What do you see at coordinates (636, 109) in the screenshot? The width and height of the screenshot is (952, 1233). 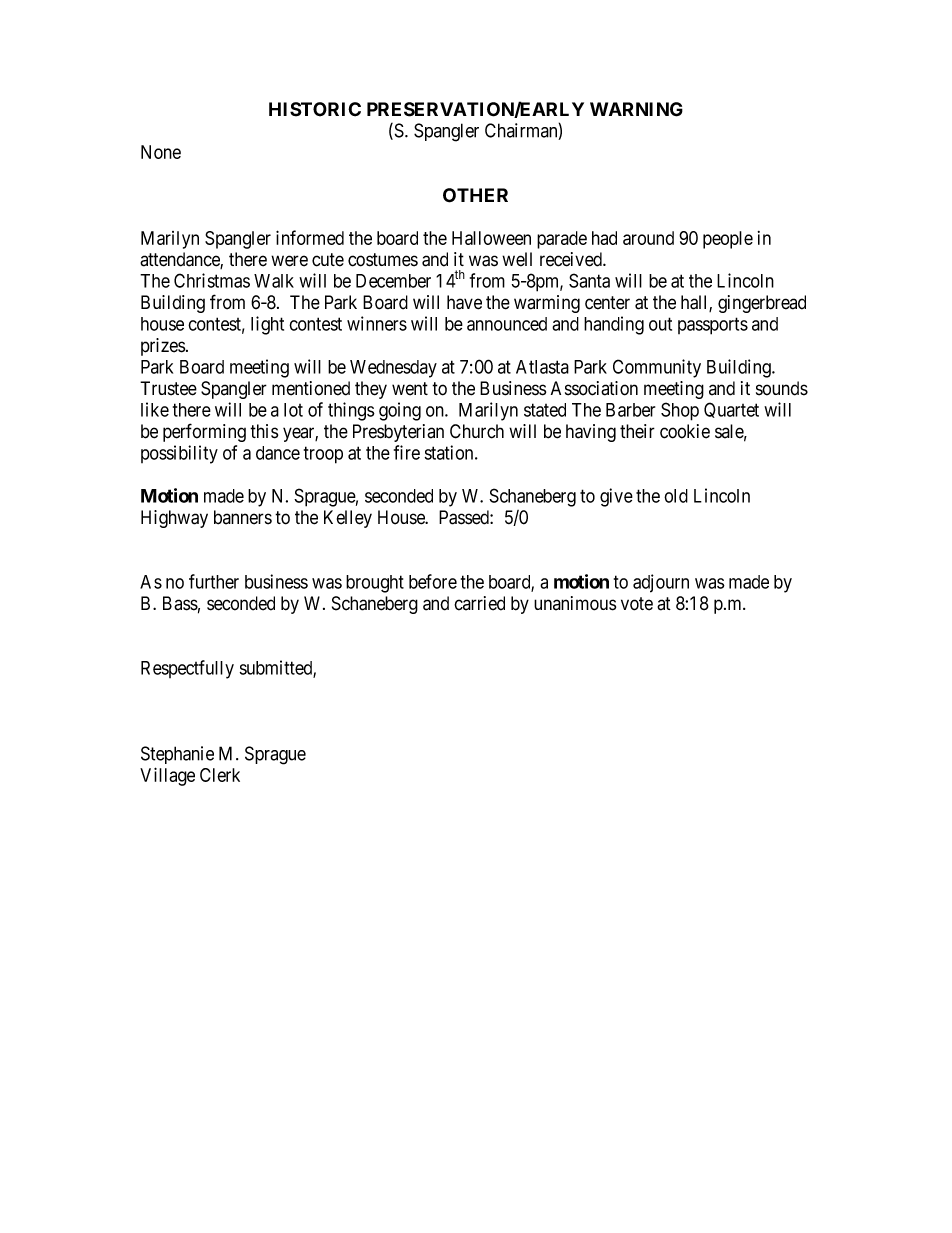 I see `WARNING` at bounding box center [636, 109].
